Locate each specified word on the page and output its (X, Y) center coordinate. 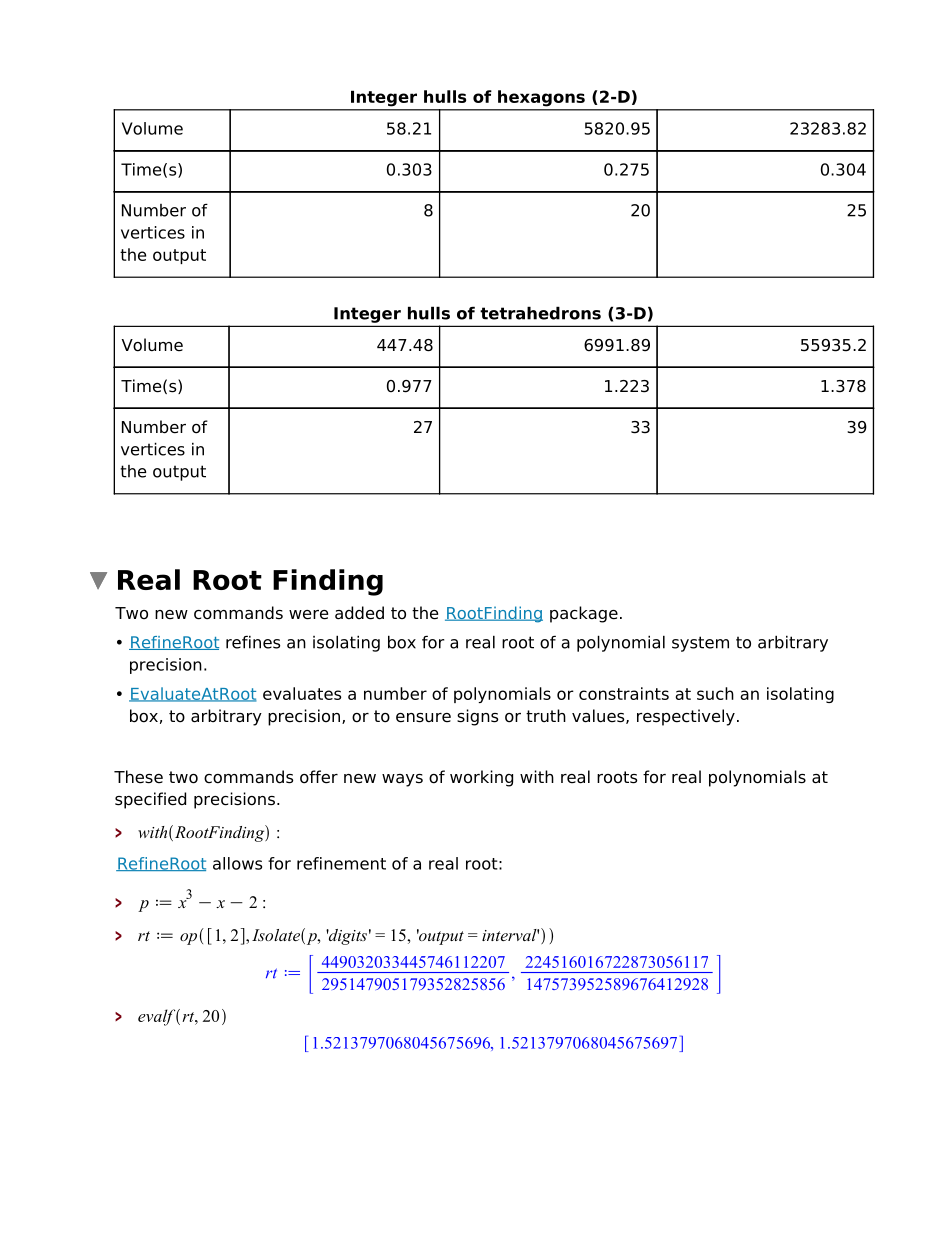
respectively (686, 717)
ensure (423, 718)
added (359, 613)
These (138, 777)
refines (253, 642)
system (700, 644)
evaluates (302, 693)
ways (402, 780)
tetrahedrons (540, 313)
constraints (624, 693)
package (584, 614)
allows (237, 863)
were (308, 615)
